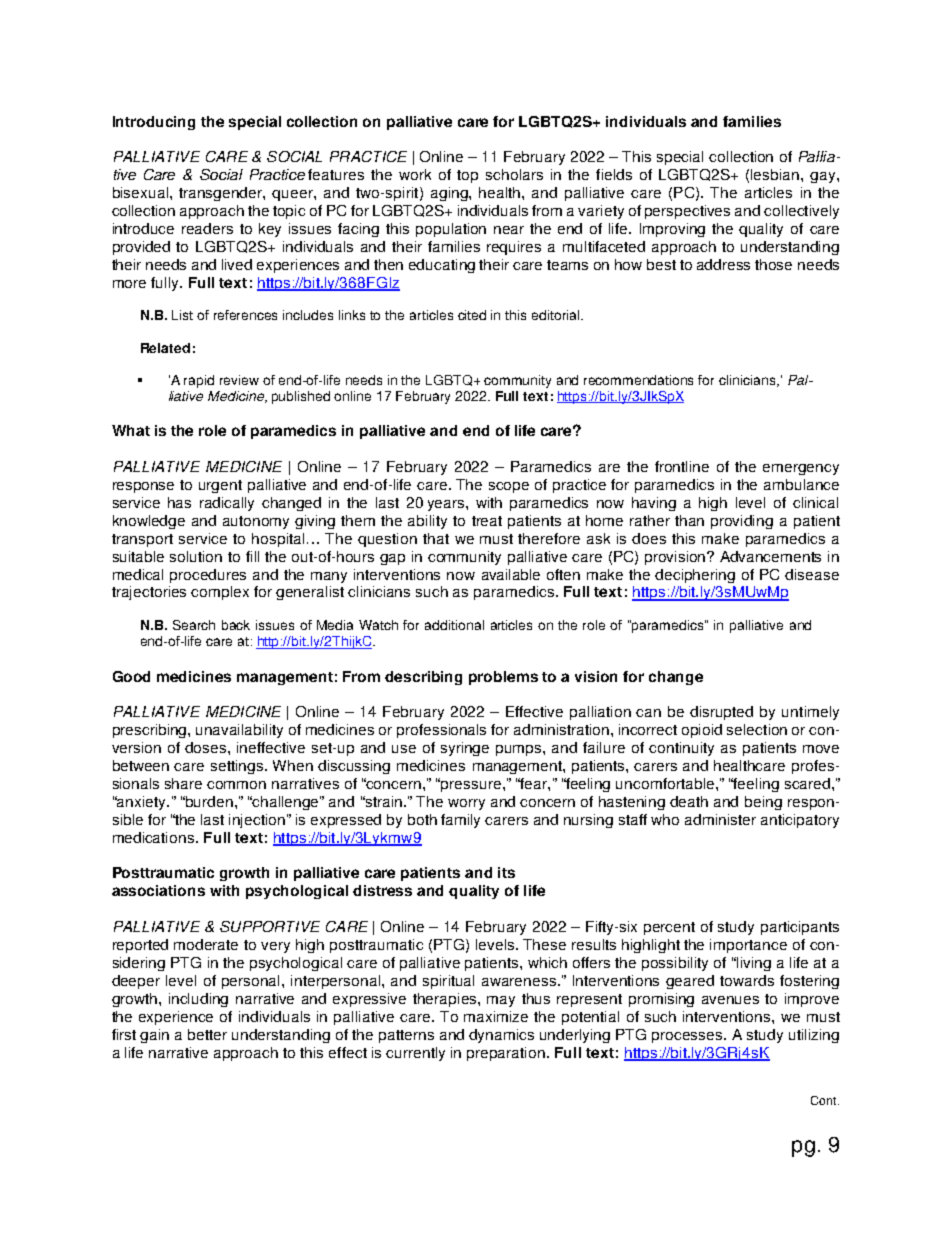  Describe the element at coordinates (638, 380) in the screenshot. I see `recommendations` at that location.
